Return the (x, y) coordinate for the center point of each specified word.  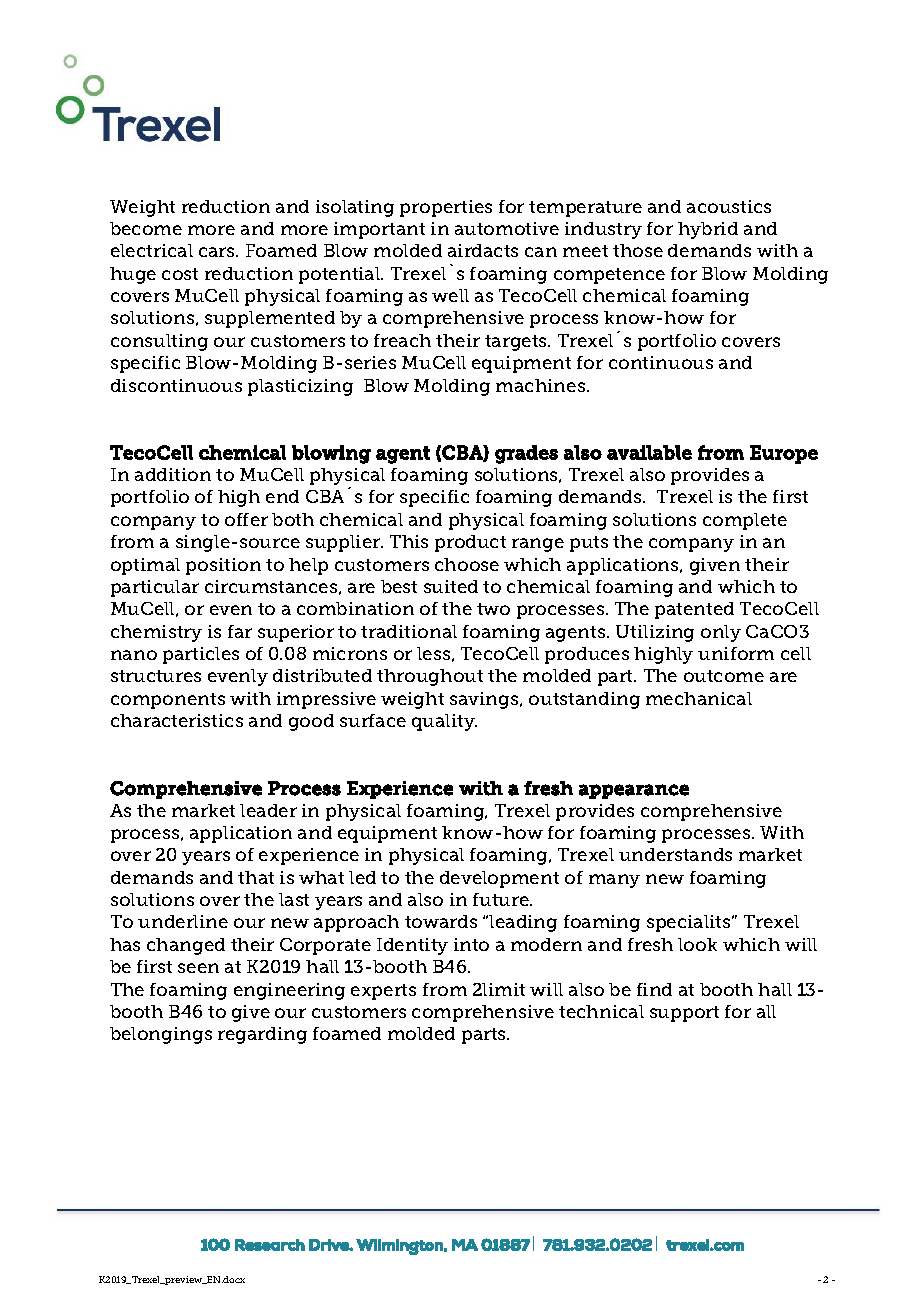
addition (173, 474)
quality (444, 722)
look (697, 944)
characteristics (177, 720)
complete (745, 521)
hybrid (708, 230)
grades (526, 454)
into (471, 944)
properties (446, 208)
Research (270, 1245)
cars (218, 252)
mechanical (699, 698)
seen (198, 968)
